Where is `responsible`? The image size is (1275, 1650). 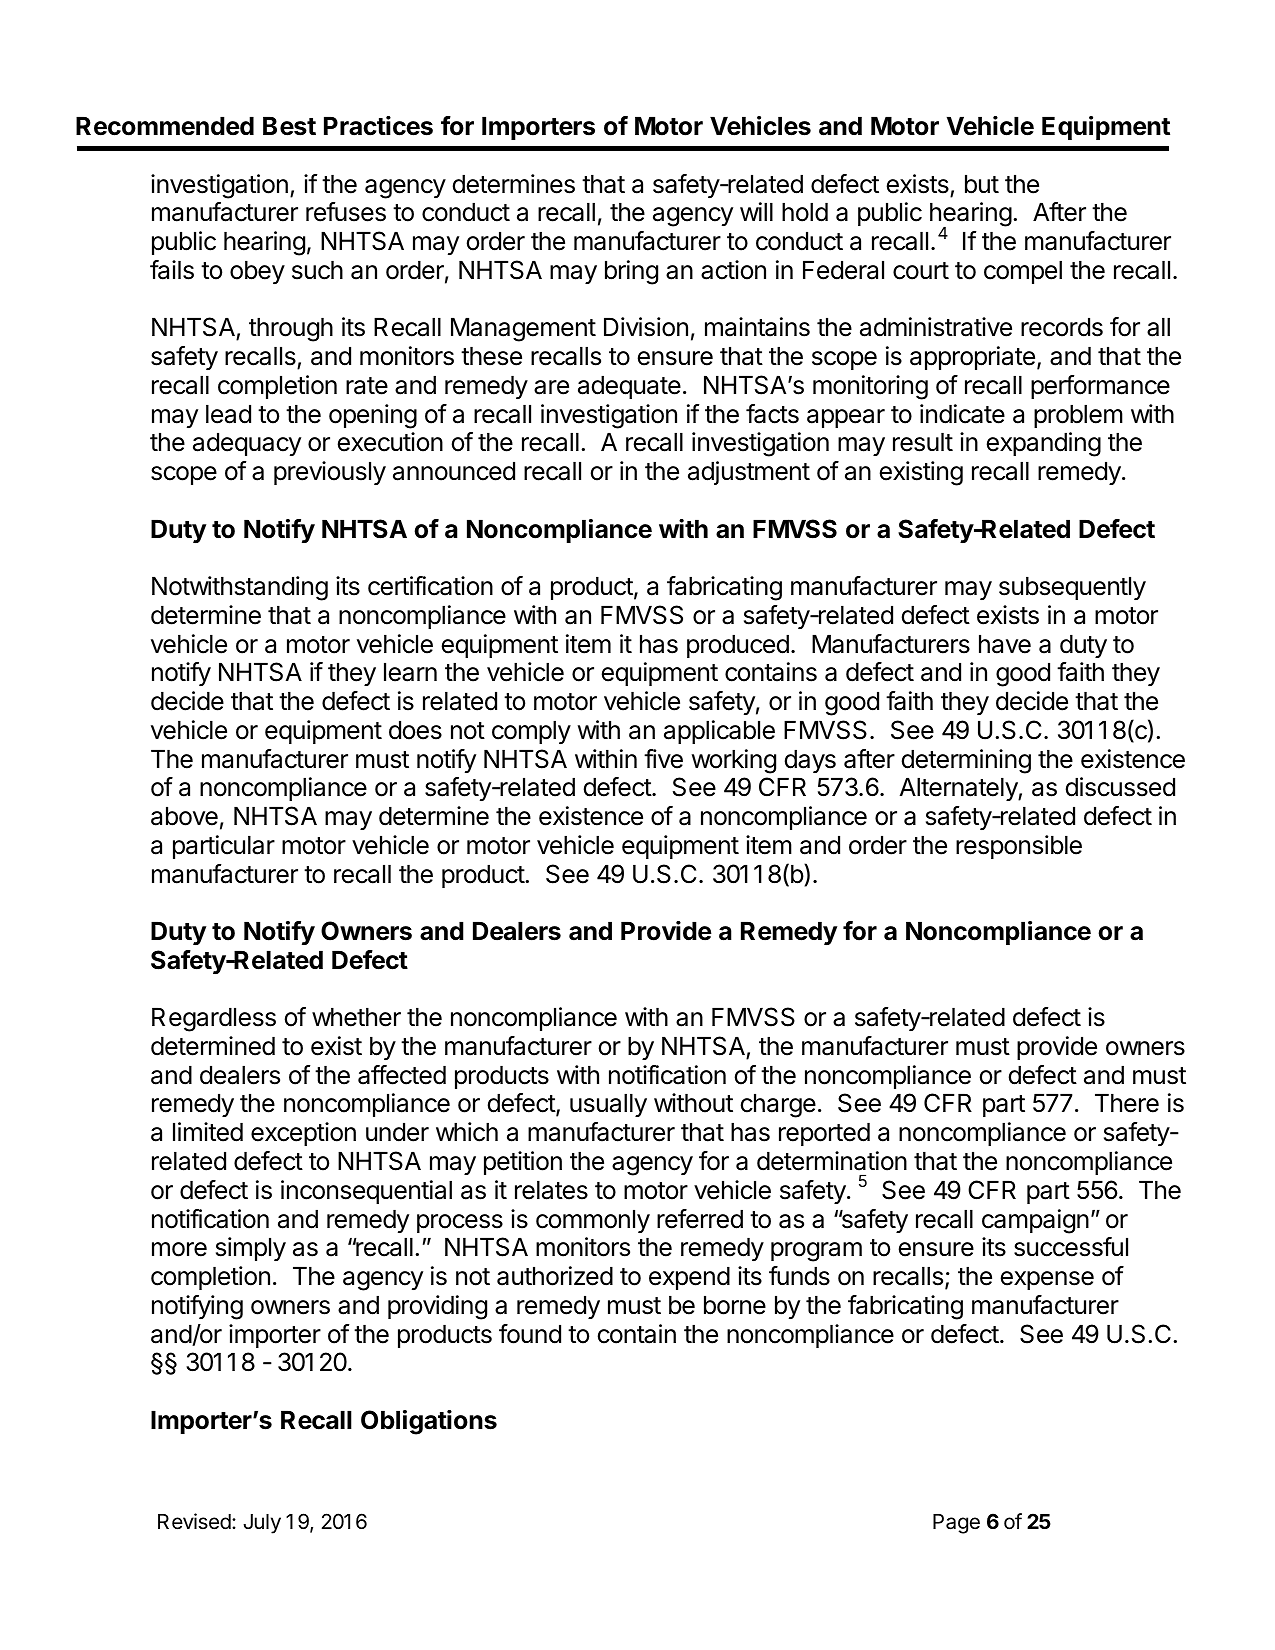 responsible is located at coordinates (1019, 847).
